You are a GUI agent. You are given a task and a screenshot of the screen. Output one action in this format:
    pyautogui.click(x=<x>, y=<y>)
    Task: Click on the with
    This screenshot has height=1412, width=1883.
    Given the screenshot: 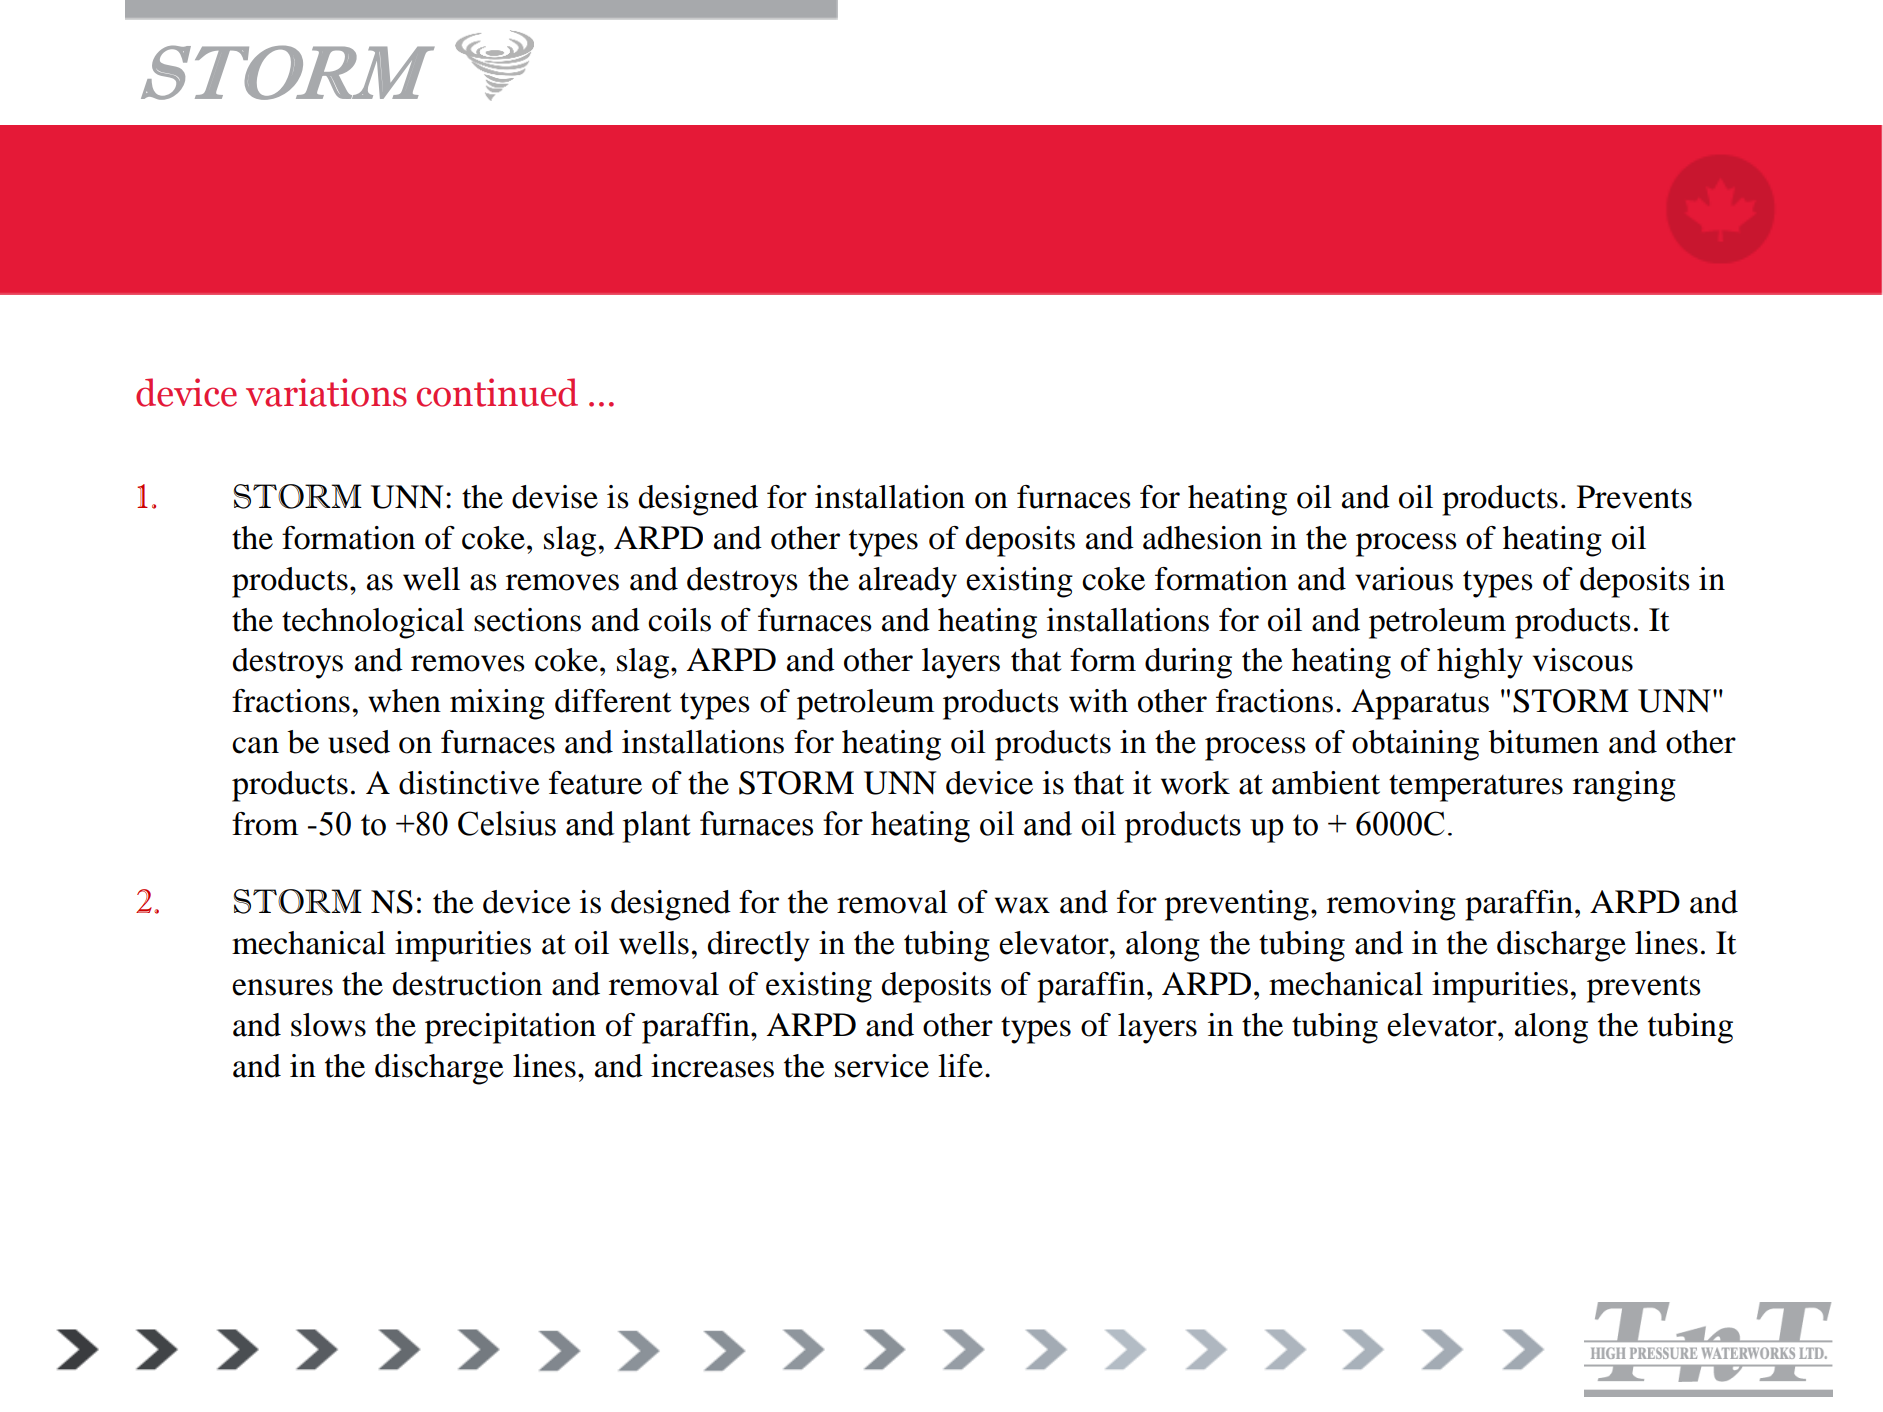 What is the action you would take?
    pyautogui.click(x=1098, y=701)
